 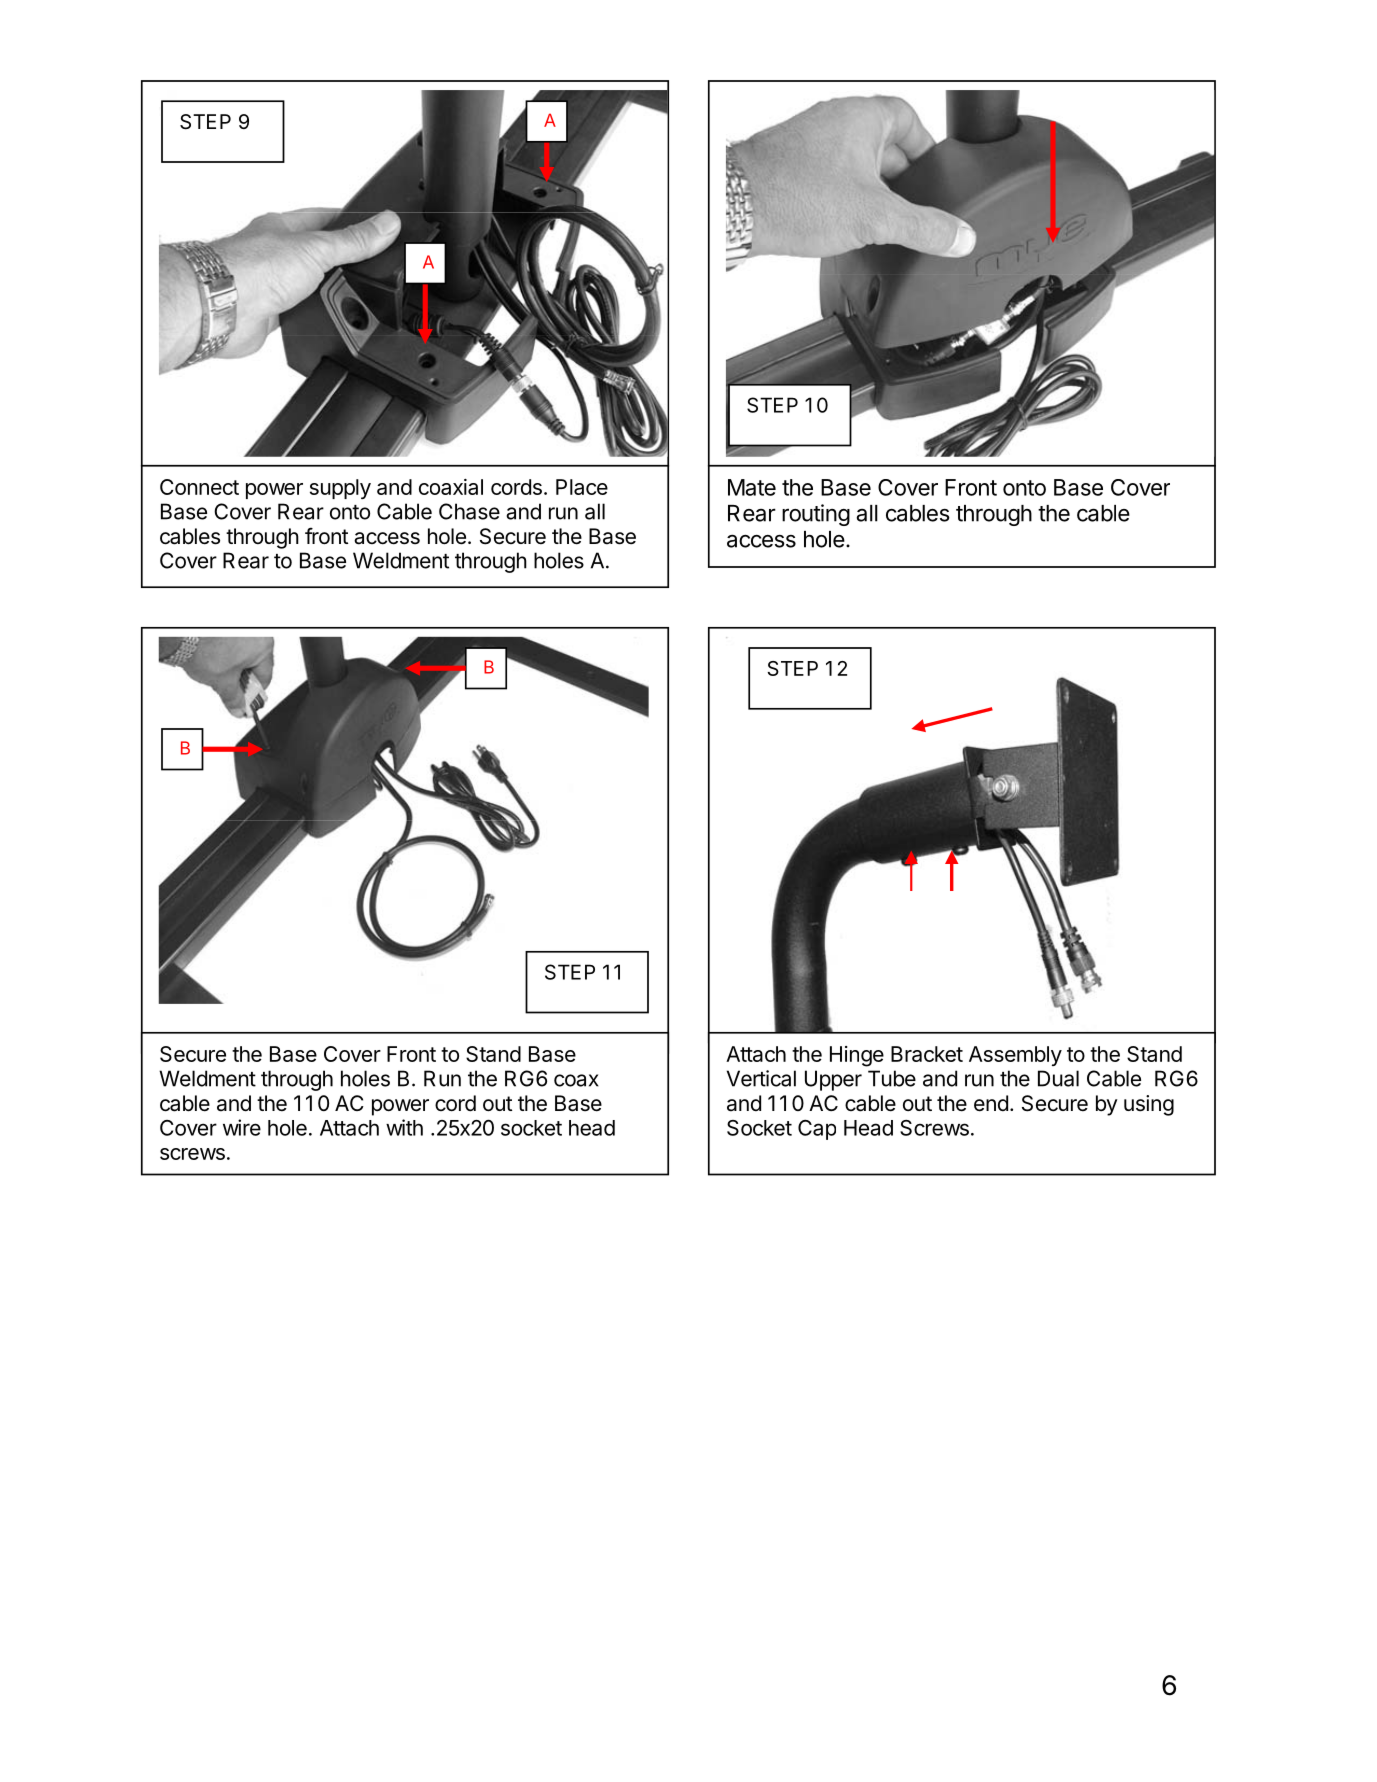 I want to click on Assembly, so click(x=1015, y=1056).
